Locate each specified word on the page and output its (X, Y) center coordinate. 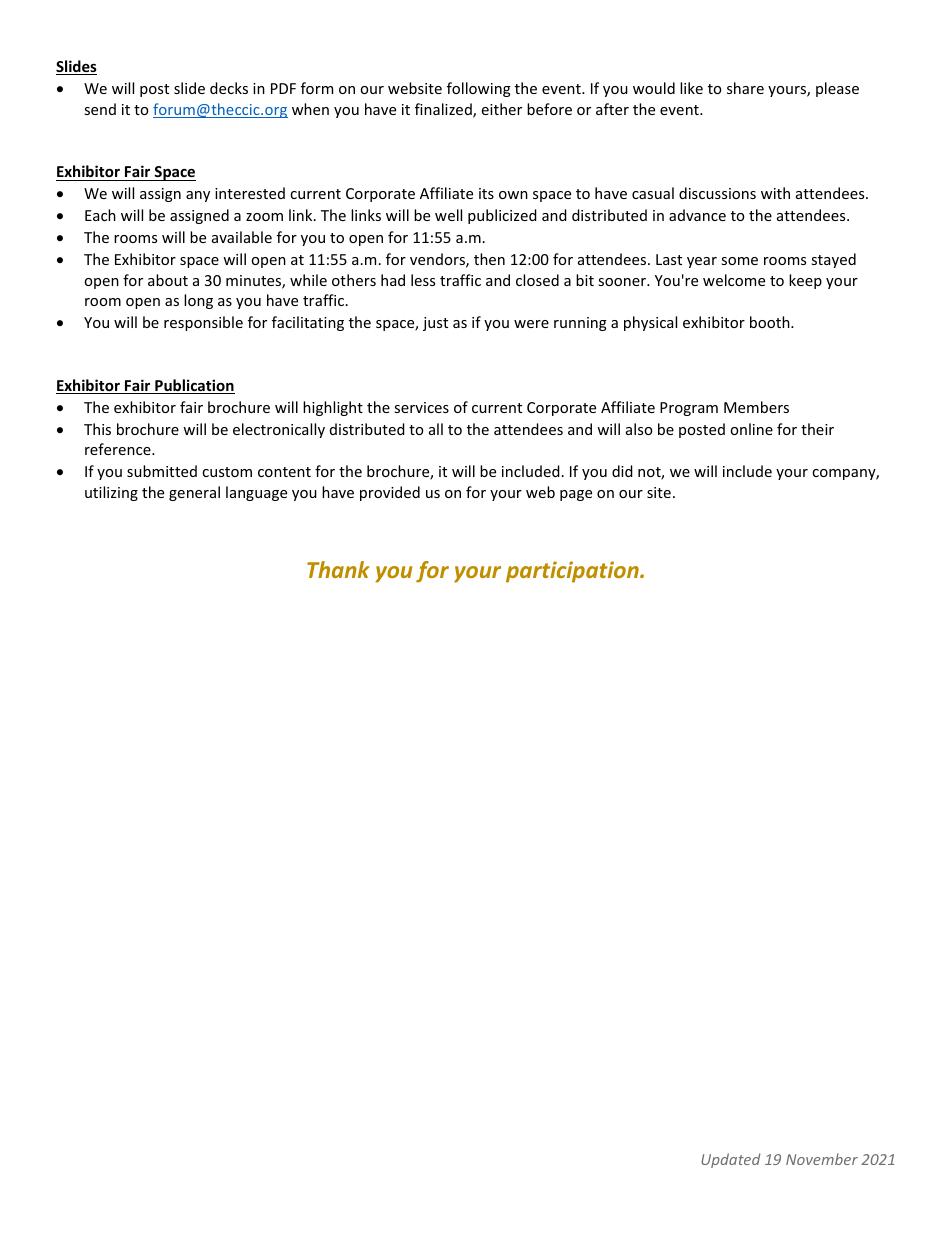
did (622, 471)
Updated (730, 1160)
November (822, 1159)
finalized (444, 110)
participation (573, 572)
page (576, 495)
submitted (162, 471)
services (421, 407)
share (745, 88)
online (751, 429)
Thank (338, 569)
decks (229, 88)
